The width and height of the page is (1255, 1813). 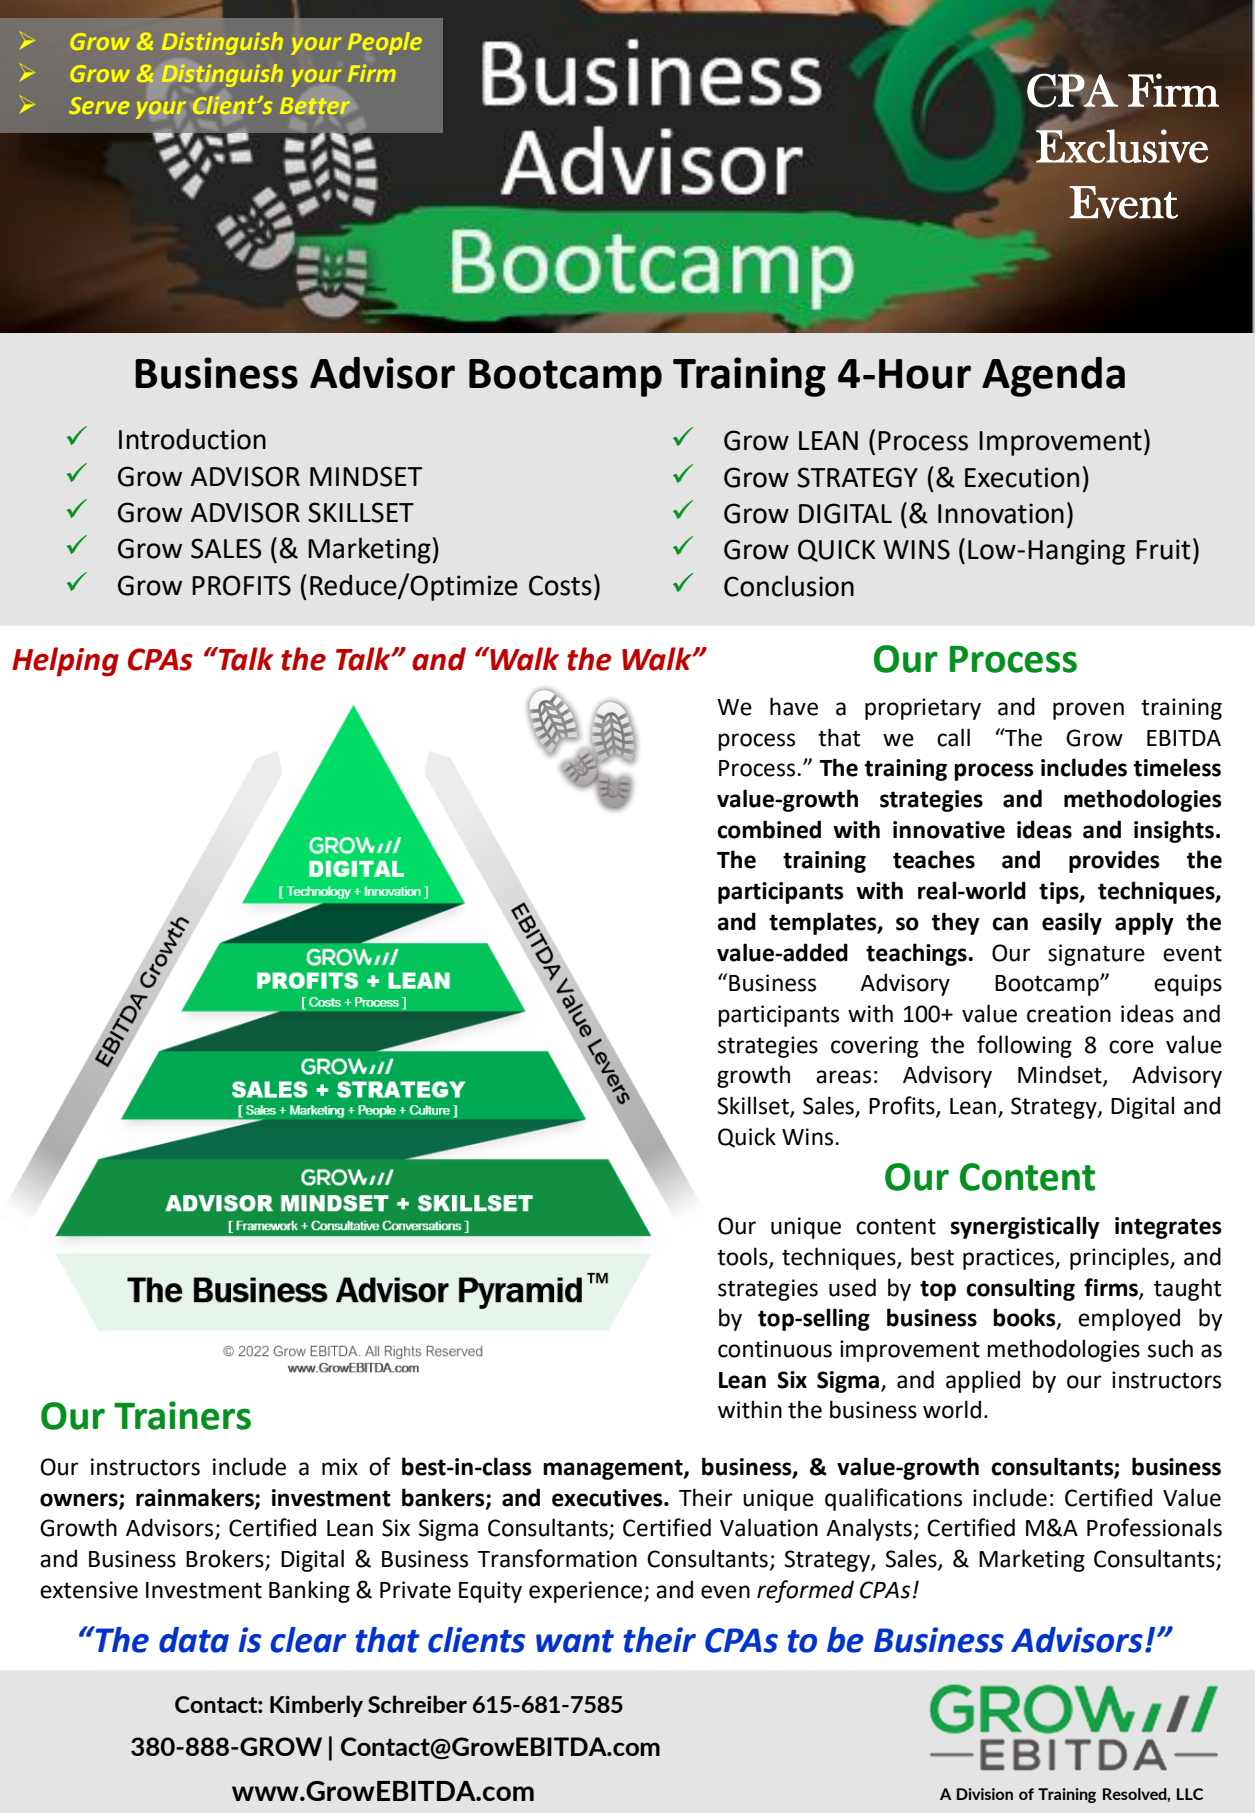 I want to click on Introduction, so click(x=192, y=439).
